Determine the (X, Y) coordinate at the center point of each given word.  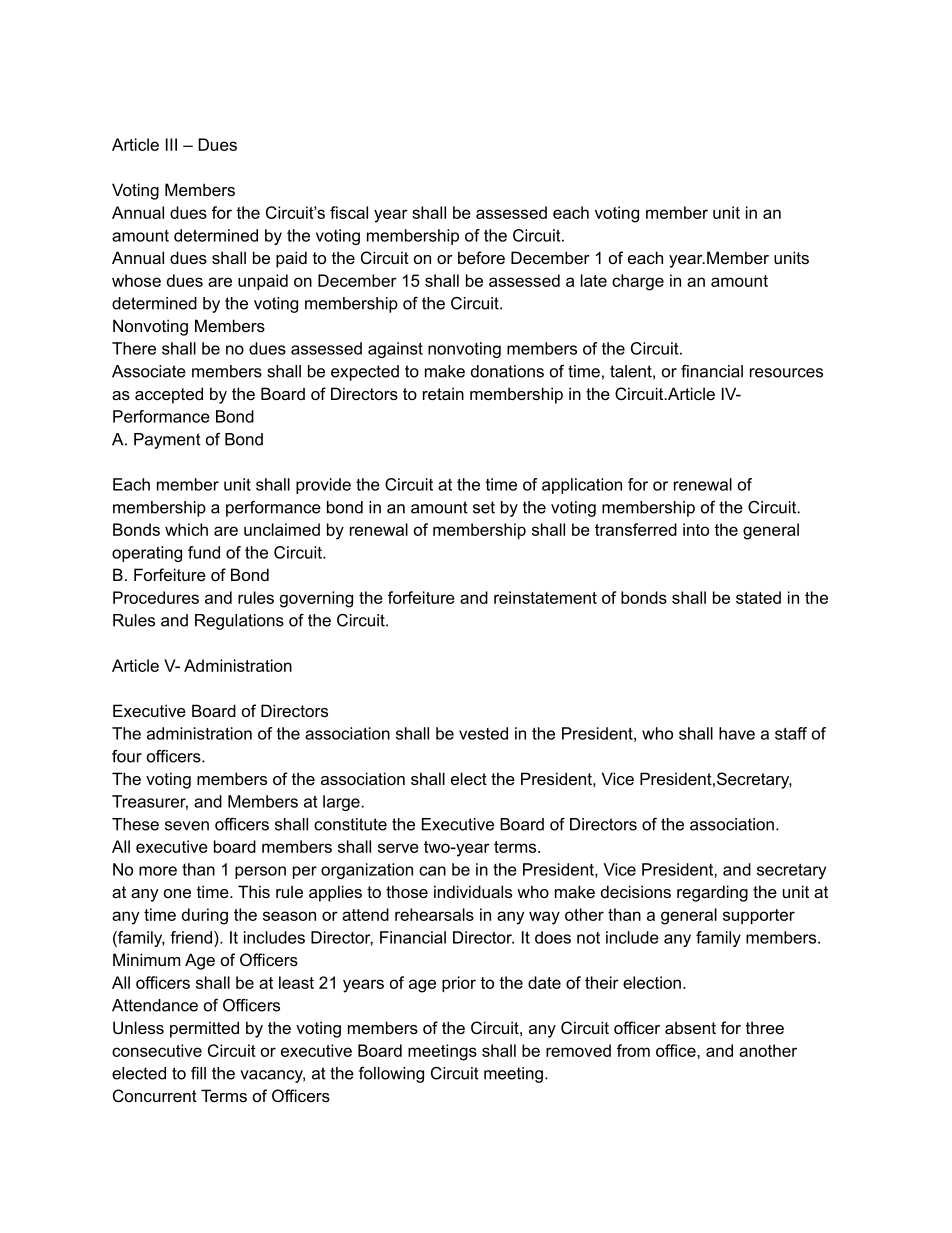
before (481, 257)
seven (187, 826)
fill (198, 1073)
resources (786, 373)
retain (443, 393)
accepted (169, 395)
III (171, 144)
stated (758, 597)
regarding (712, 893)
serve (398, 848)
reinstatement (545, 597)
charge (638, 282)
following (391, 1075)
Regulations (239, 622)
